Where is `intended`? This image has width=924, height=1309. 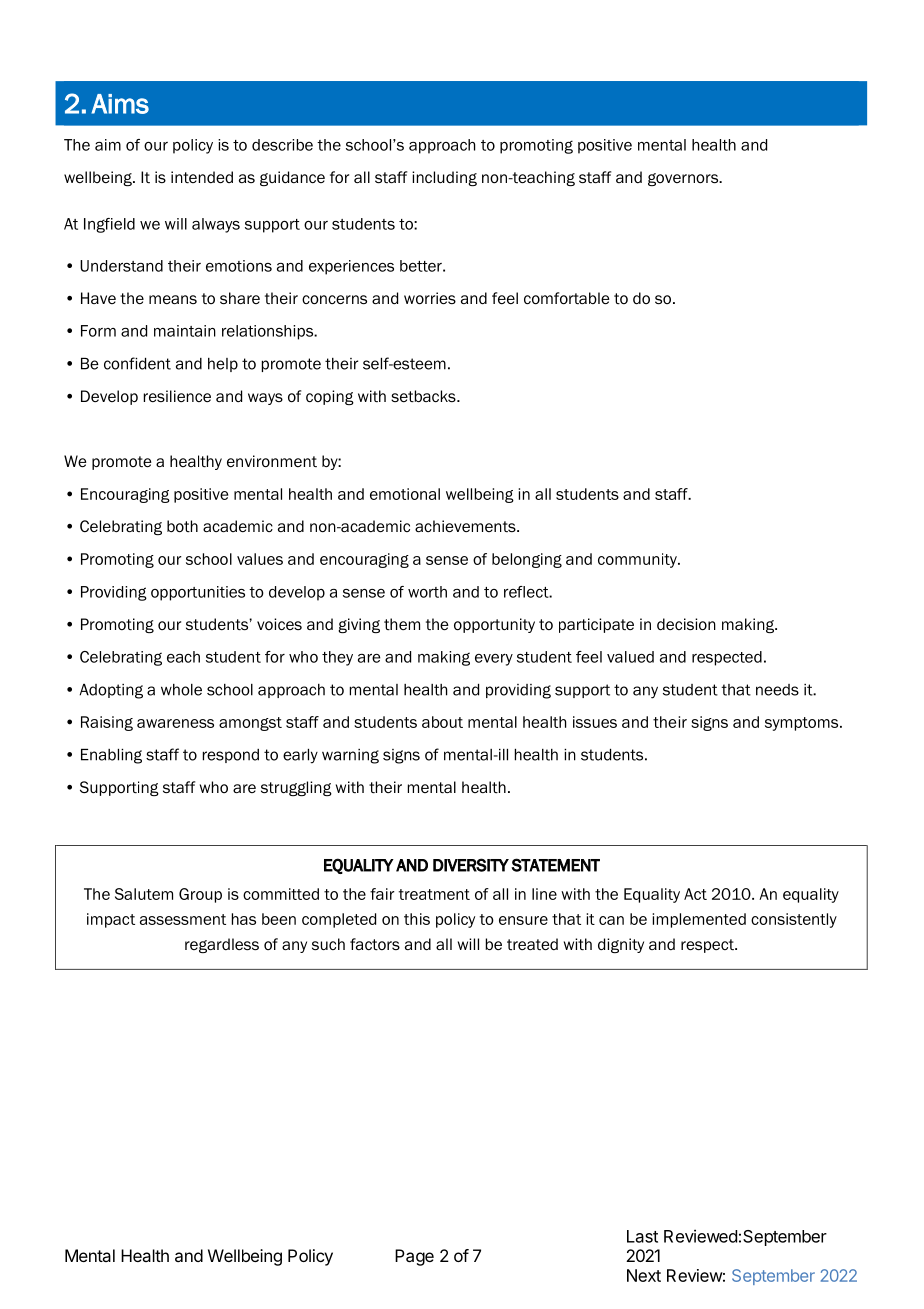 intended is located at coordinates (202, 177).
